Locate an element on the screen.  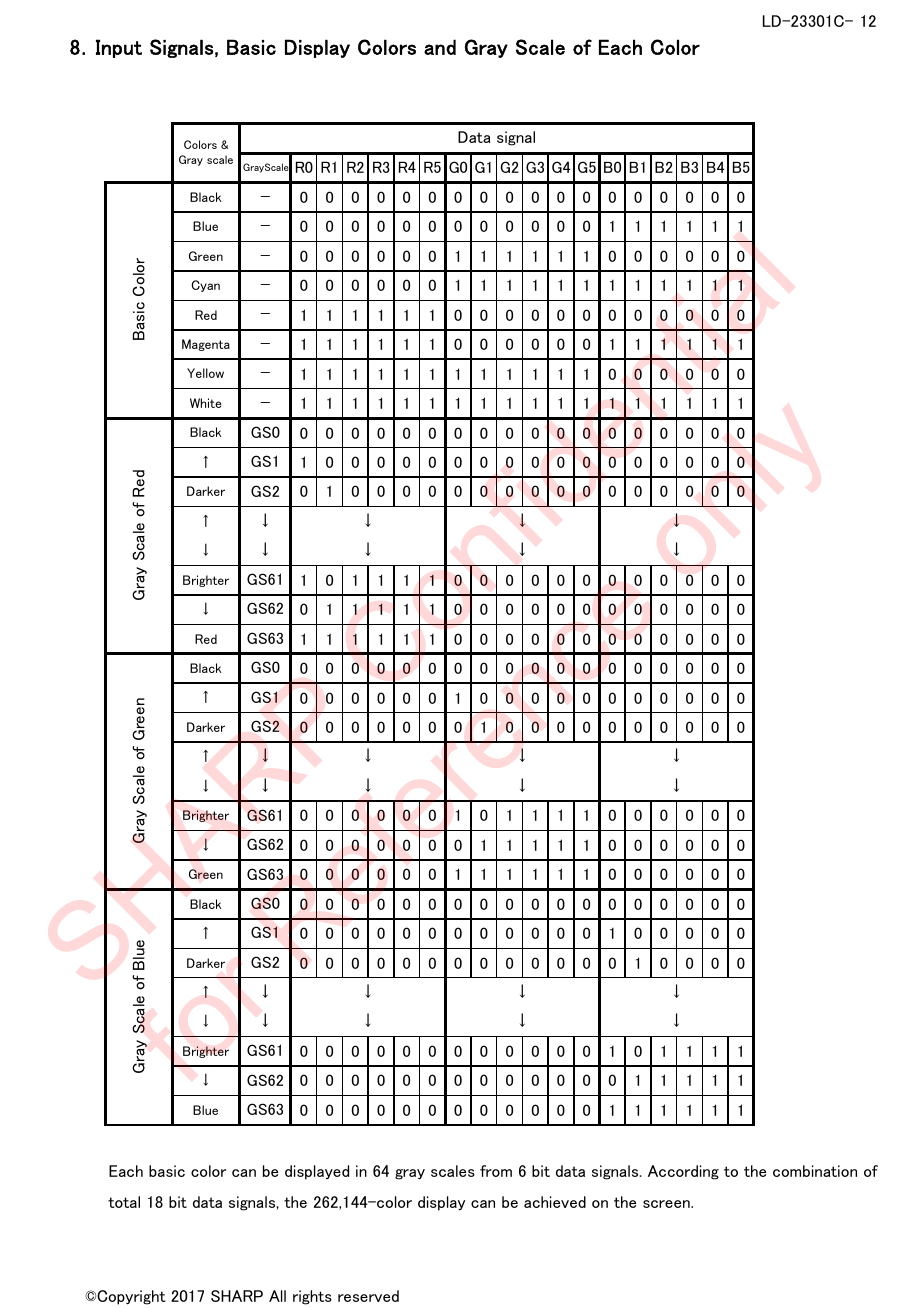
Magenta is located at coordinates (206, 345).
